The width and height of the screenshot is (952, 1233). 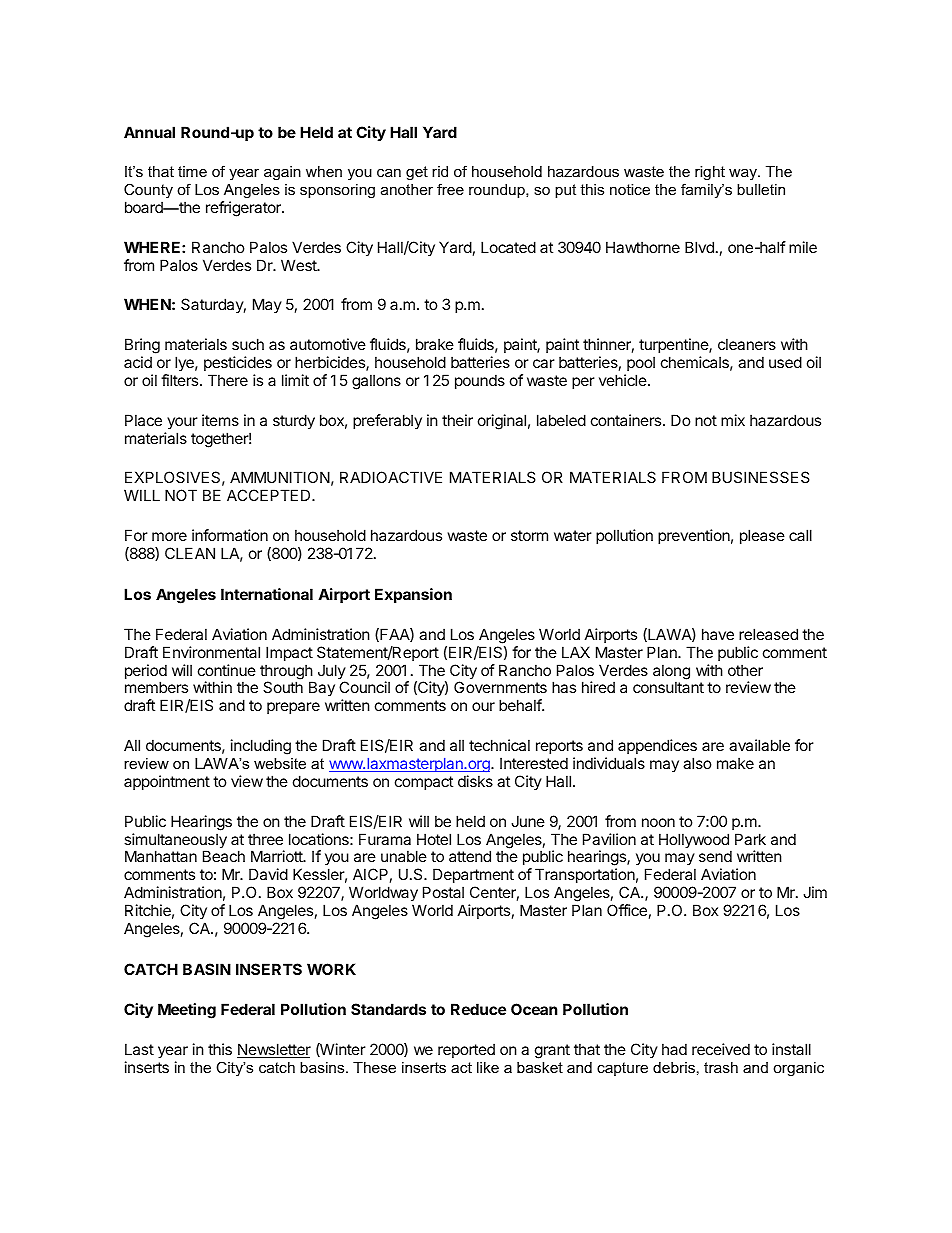 I want to click on Meeting, so click(x=187, y=1011).
